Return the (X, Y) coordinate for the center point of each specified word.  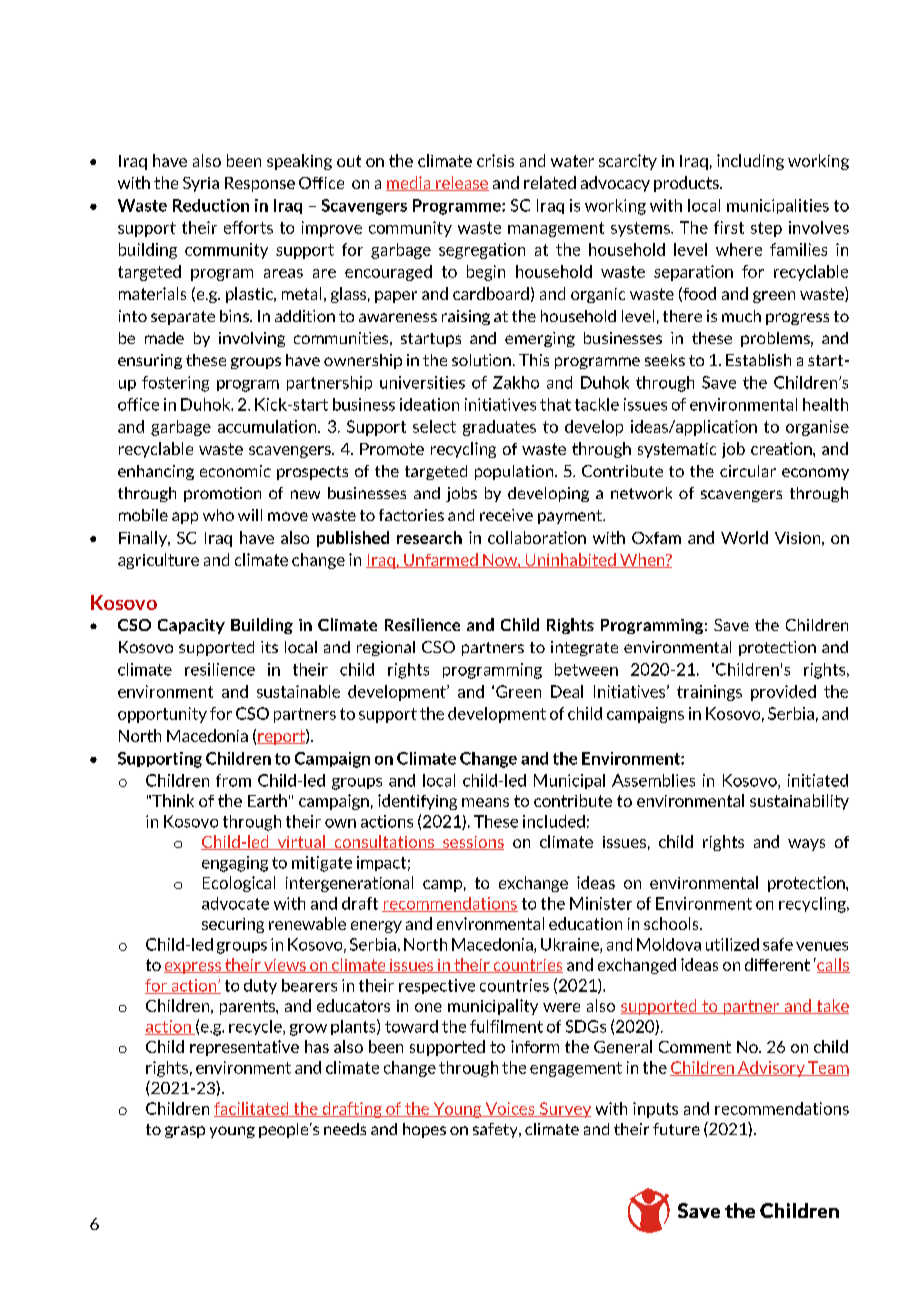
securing (233, 925)
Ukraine (571, 945)
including (750, 162)
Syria (201, 184)
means (485, 802)
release (461, 183)
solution (481, 360)
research (429, 537)
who (218, 515)
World (744, 537)
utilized (732, 944)
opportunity (162, 715)
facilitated (252, 1109)
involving (252, 339)
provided (783, 693)
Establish (758, 360)
